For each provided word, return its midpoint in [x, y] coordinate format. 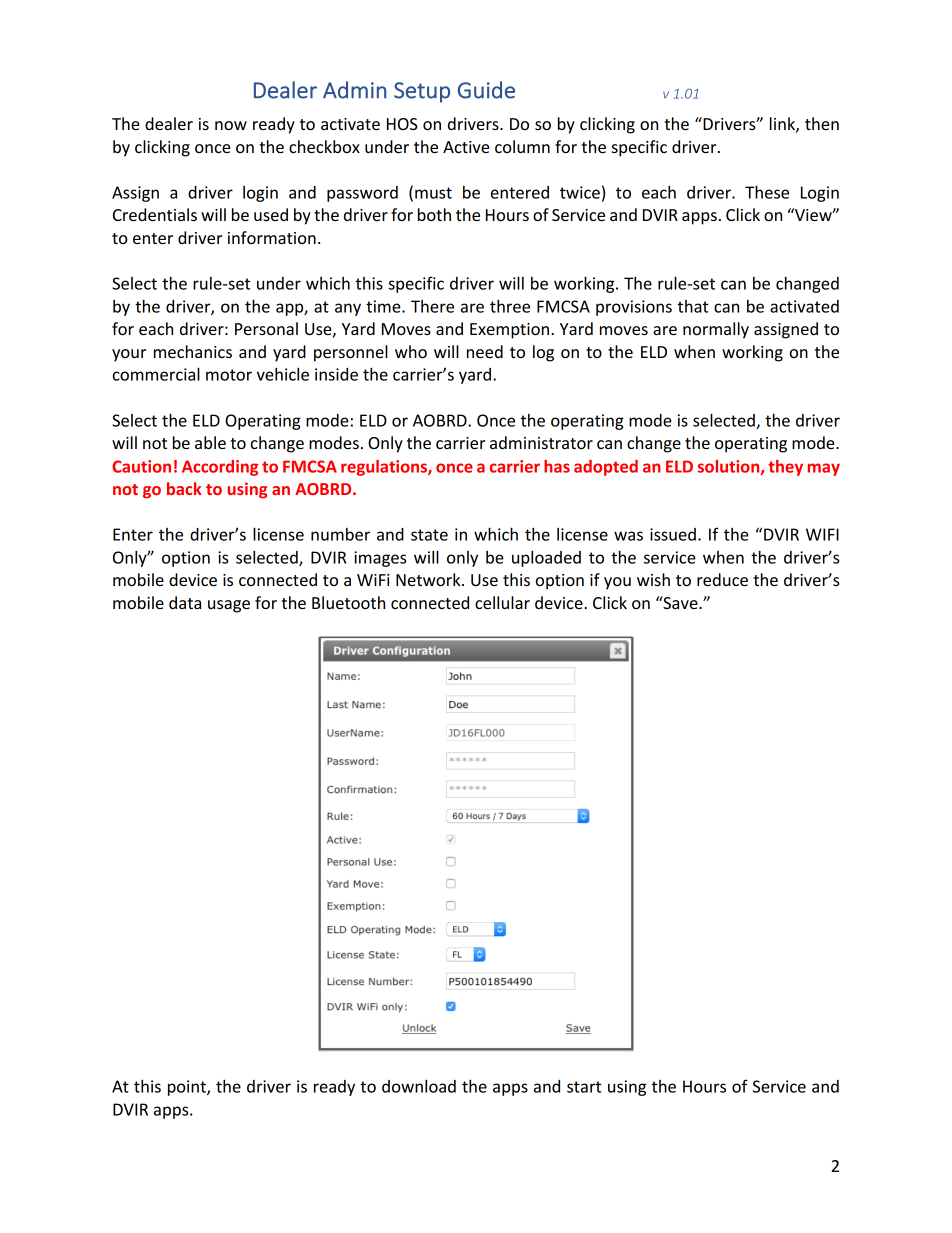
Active [466, 147]
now [231, 125]
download [419, 1086]
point [188, 1088]
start [584, 1087]
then [822, 123]
